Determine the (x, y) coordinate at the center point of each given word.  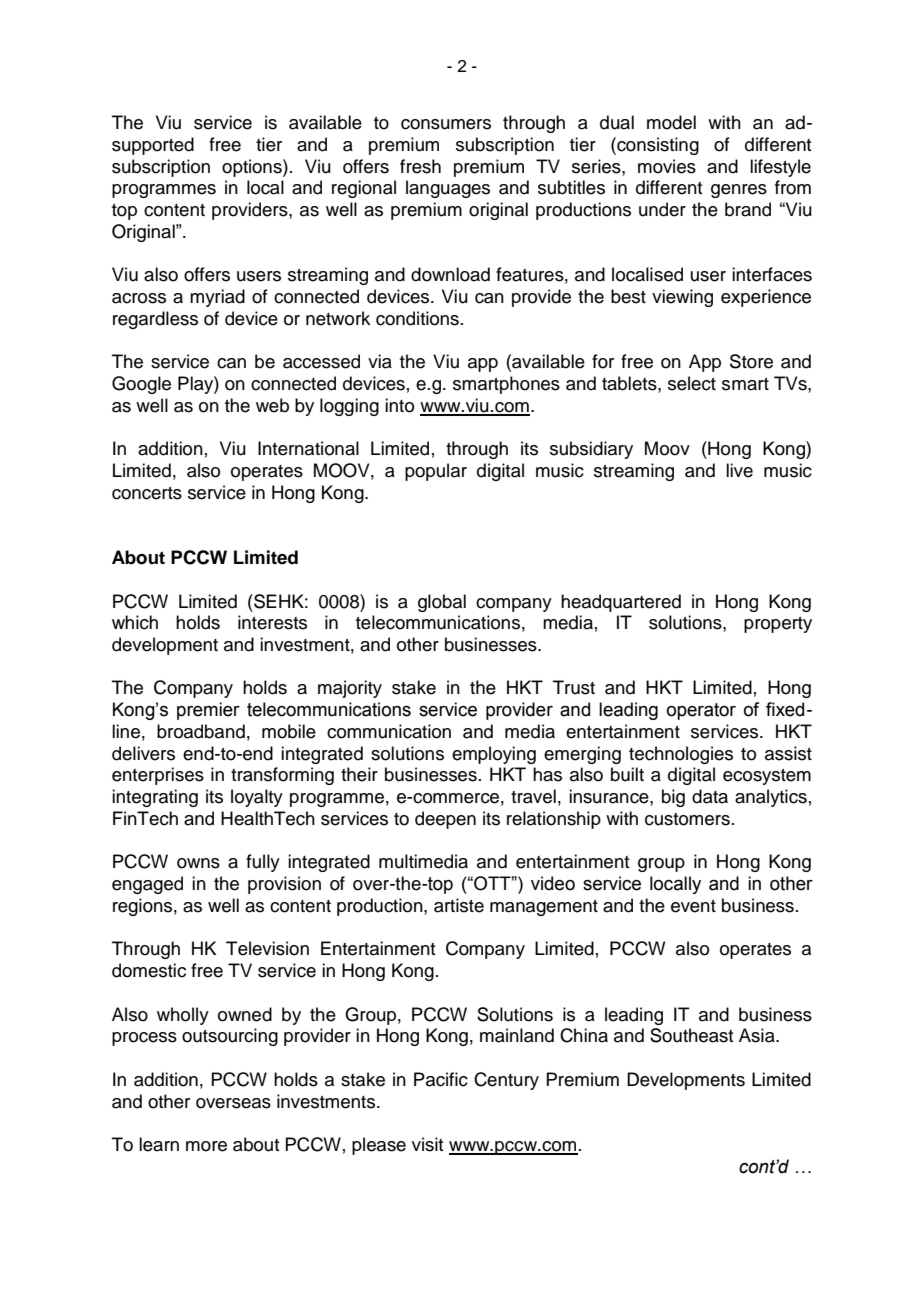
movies (667, 166)
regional (364, 189)
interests (272, 622)
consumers (446, 124)
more (206, 1146)
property (778, 625)
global (442, 603)
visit (427, 1144)
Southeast (691, 1035)
